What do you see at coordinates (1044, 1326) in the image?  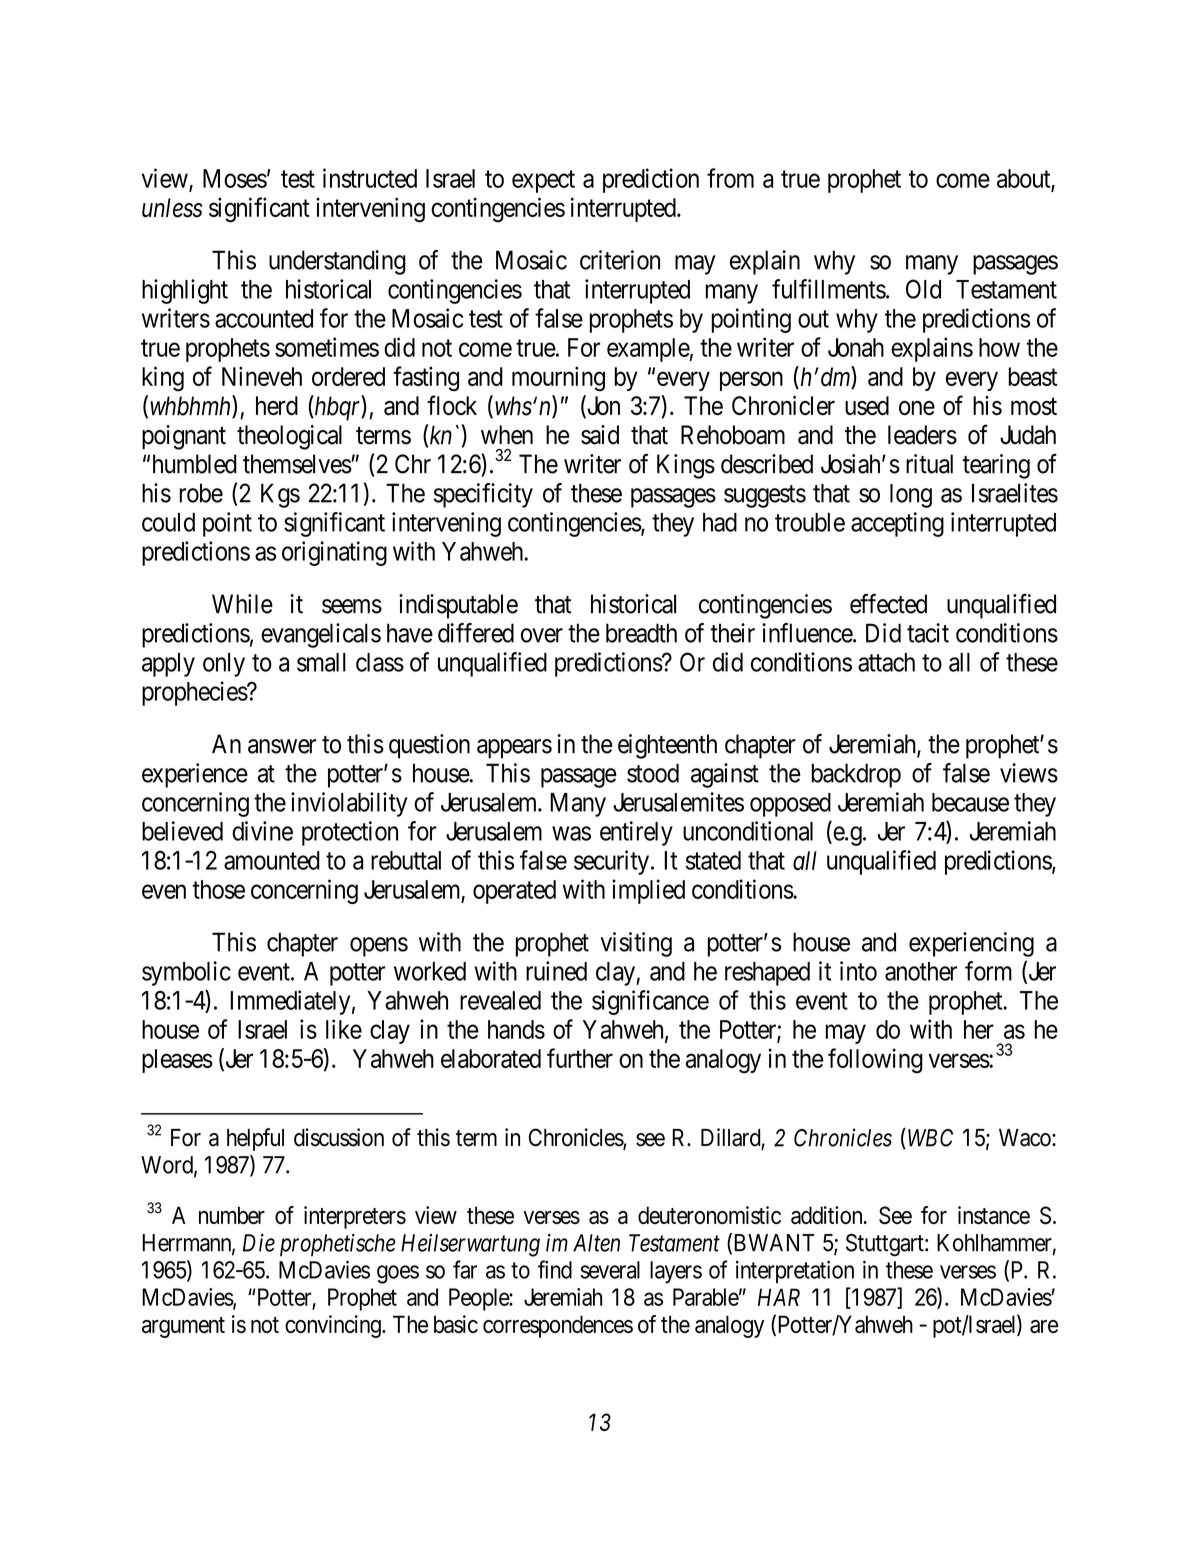 I see `are` at bounding box center [1044, 1326].
